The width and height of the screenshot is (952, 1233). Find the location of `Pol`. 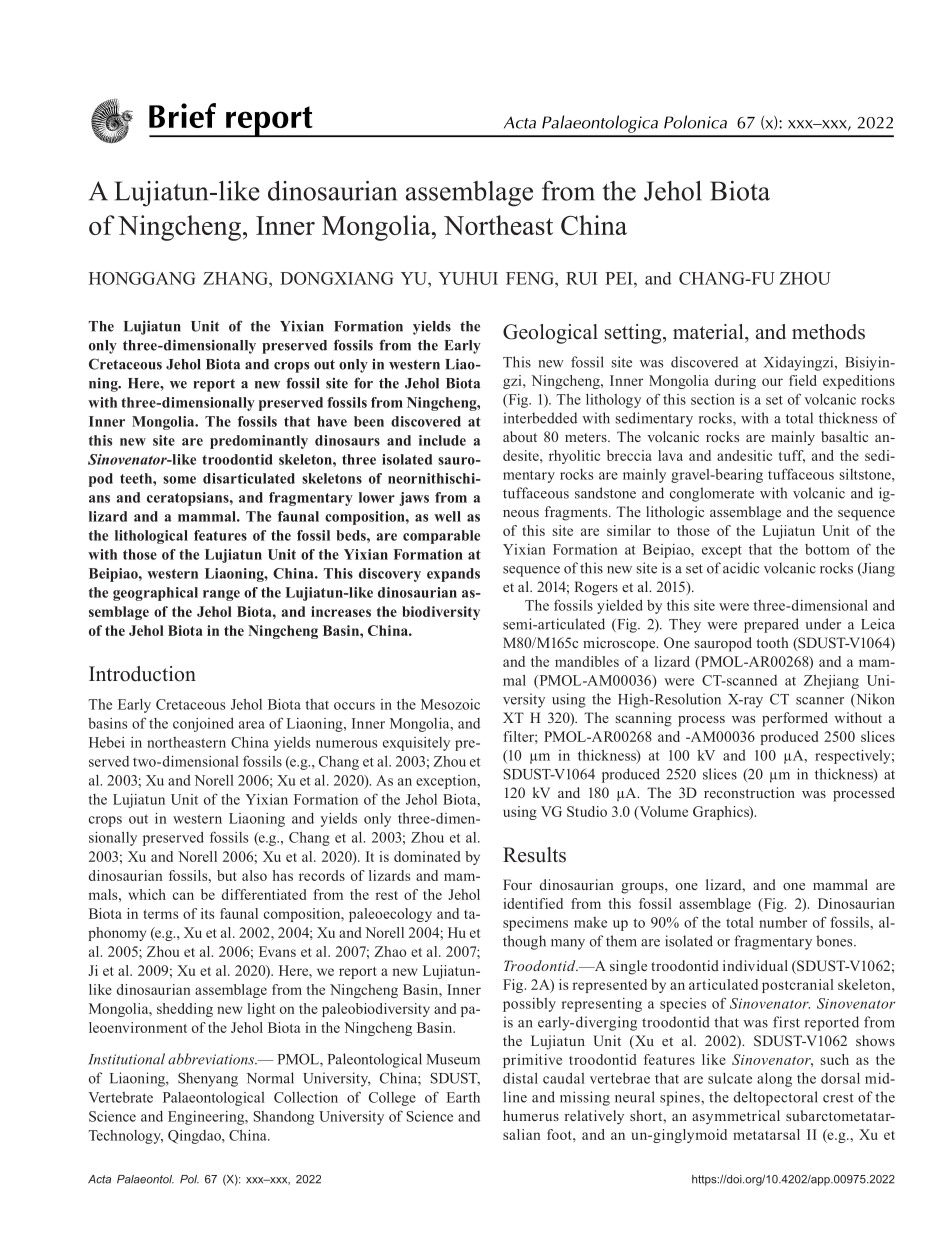

Pol is located at coordinates (189, 1179).
